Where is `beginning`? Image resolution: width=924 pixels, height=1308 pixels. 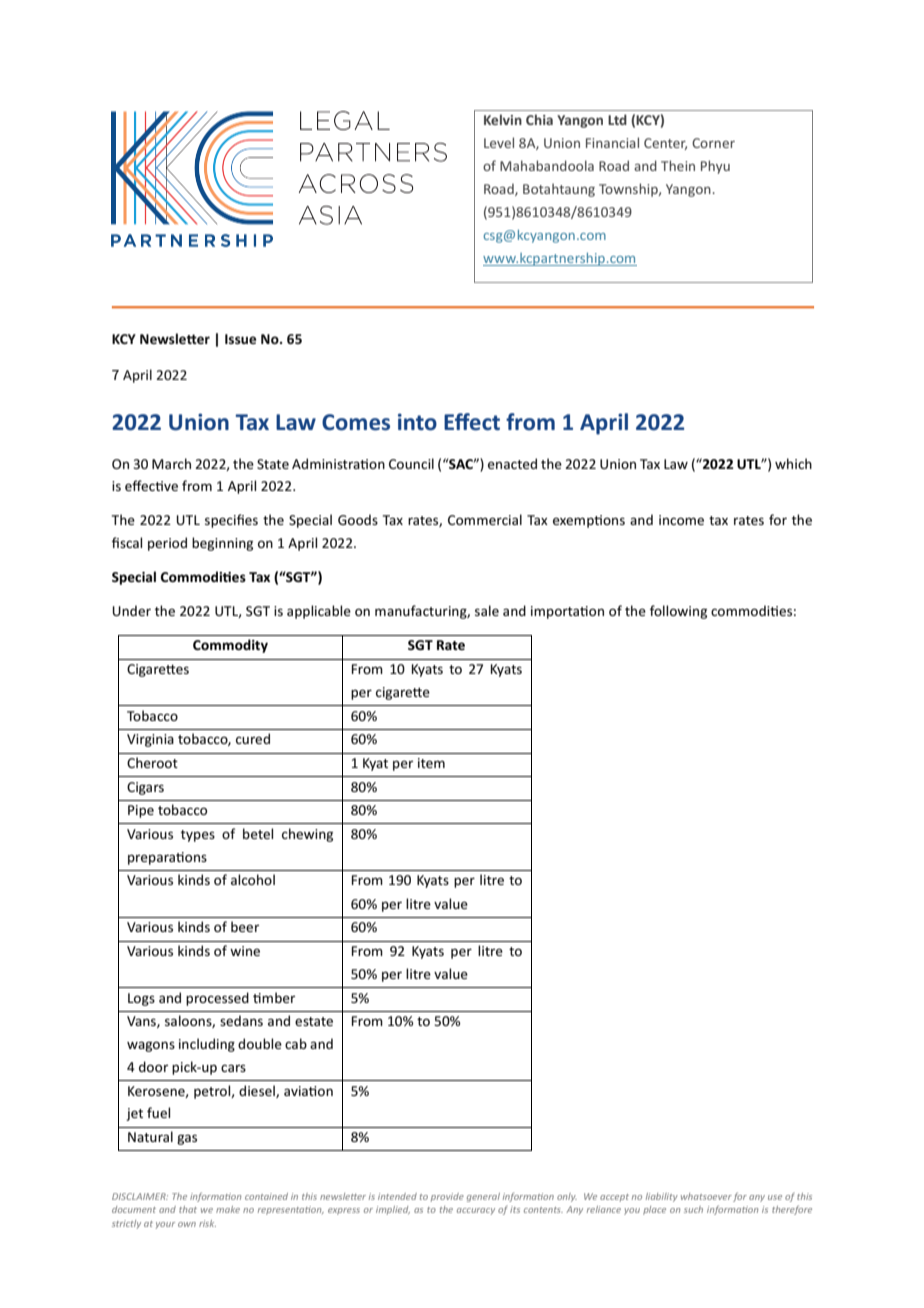 beginning is located at coordinates (222, 544).
